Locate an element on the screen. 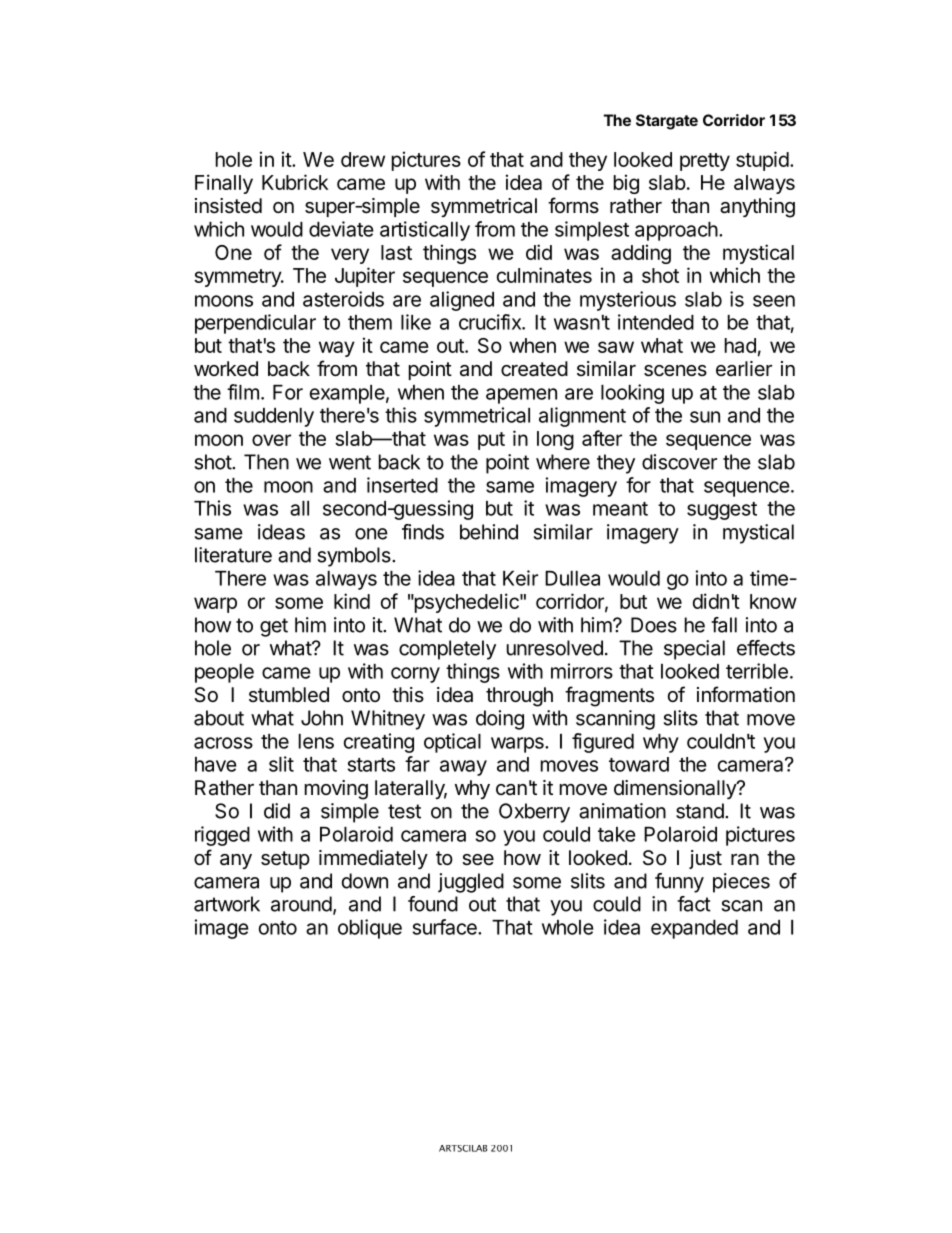  Kubrick is located at coordinates (295, 182).
